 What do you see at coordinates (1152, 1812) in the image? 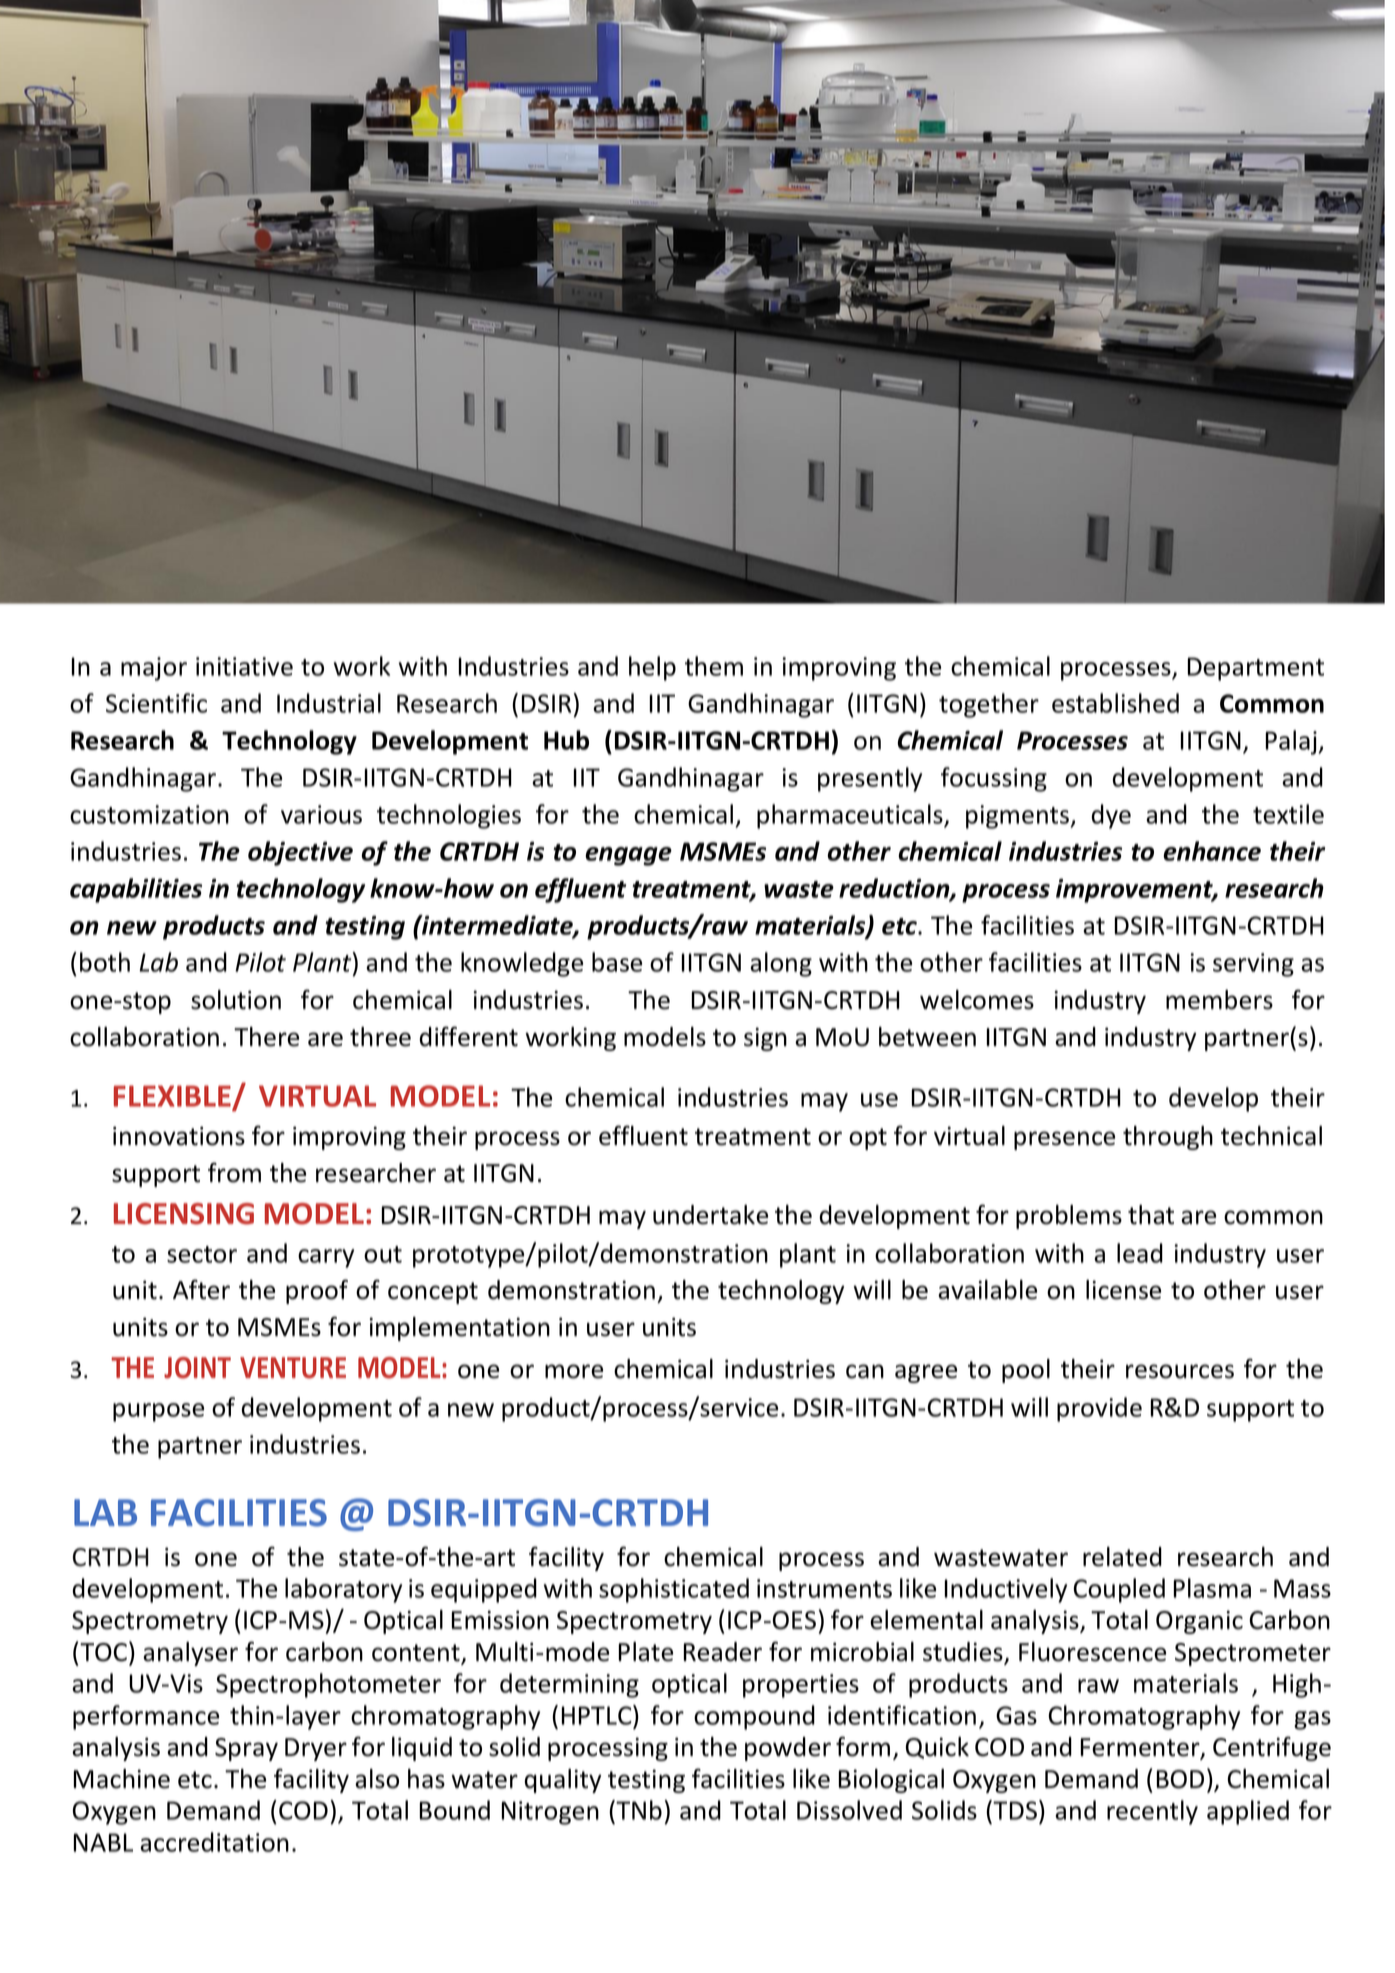
I see `recently` at bounding box center [1152, 1812].
